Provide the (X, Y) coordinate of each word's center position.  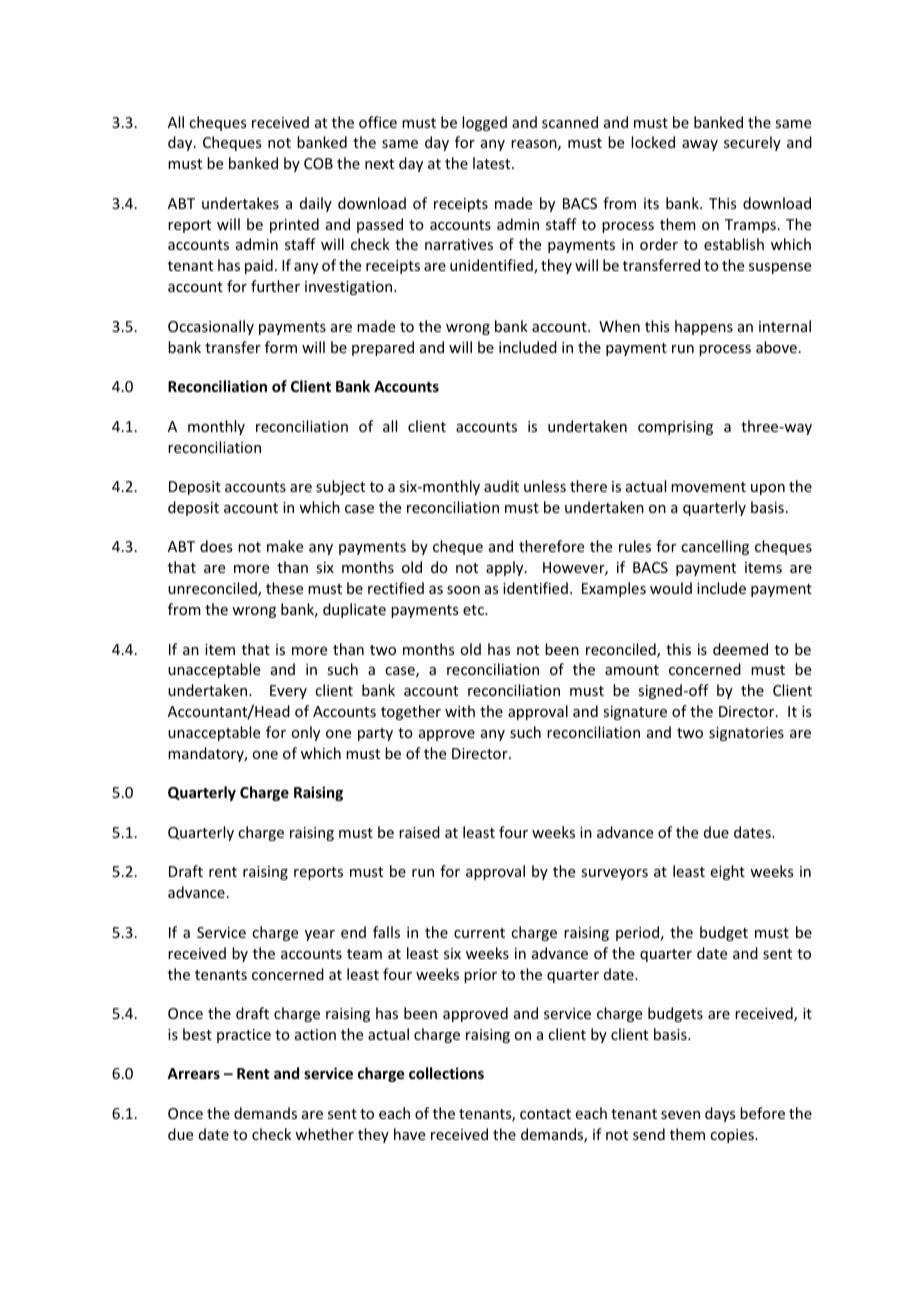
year (320, 935)
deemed (740, 649)
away (700, 145)
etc (474, 610)
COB (318, 163)
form (281, 347)
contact (545, 1114)
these (284, 588)
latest (493, 163)
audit (501, 486)
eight (728, 872)
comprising (675, 428)
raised (419, 832)
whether (324, 1134)
